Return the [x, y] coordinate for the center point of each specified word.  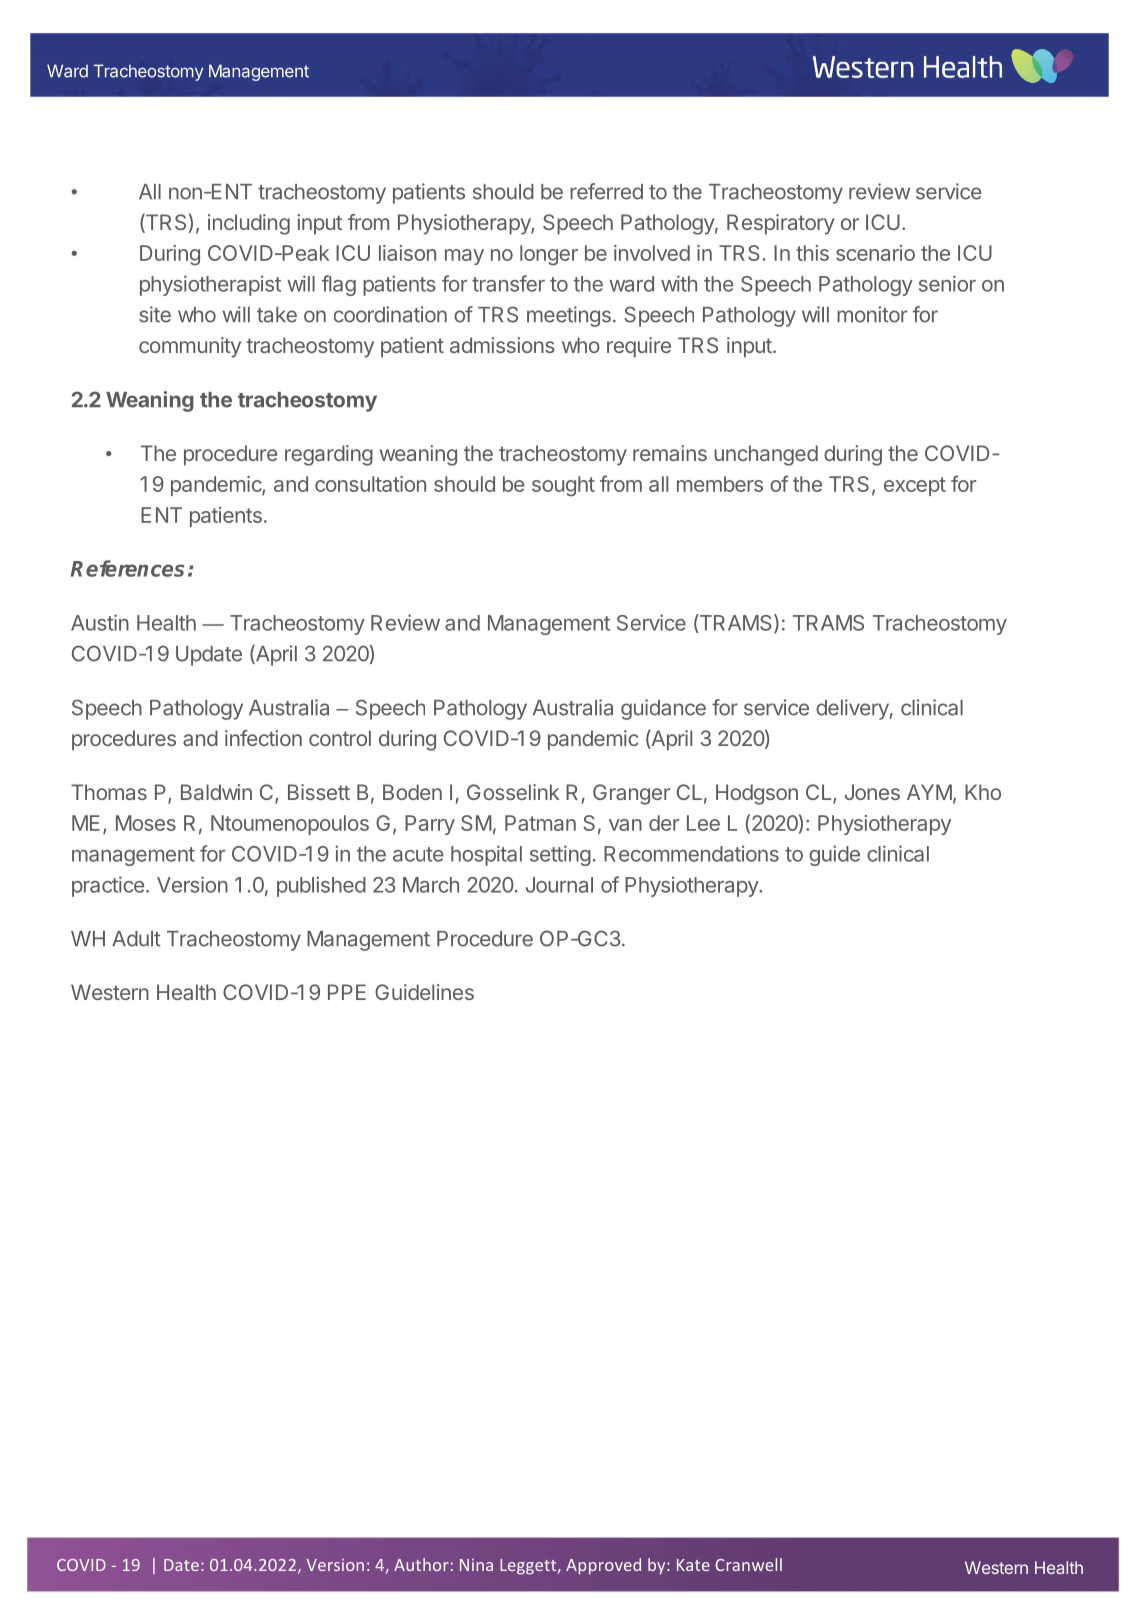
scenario [875, 253]
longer [549, 255]
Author [421, 1564]
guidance [663, 709]
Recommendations [691, 853]
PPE [347, 992]
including [249, 224]
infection [263, 738]
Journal [559, 885]
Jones [872, 792]
